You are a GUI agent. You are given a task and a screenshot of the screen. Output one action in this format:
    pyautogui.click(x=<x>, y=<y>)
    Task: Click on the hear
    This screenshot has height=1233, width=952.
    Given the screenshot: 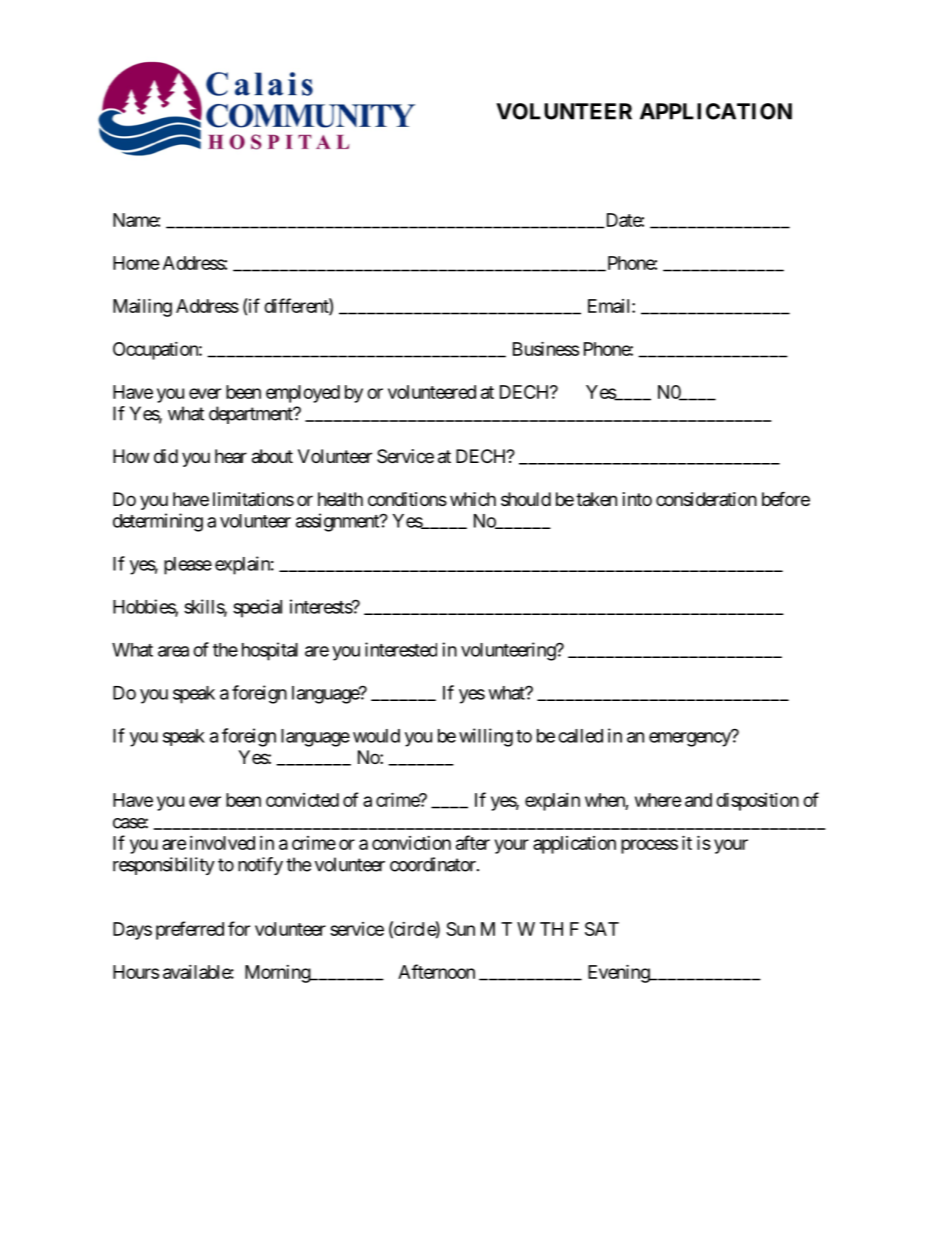 What is the action you would take?
    pyautogui.click(x=231, y=456)
